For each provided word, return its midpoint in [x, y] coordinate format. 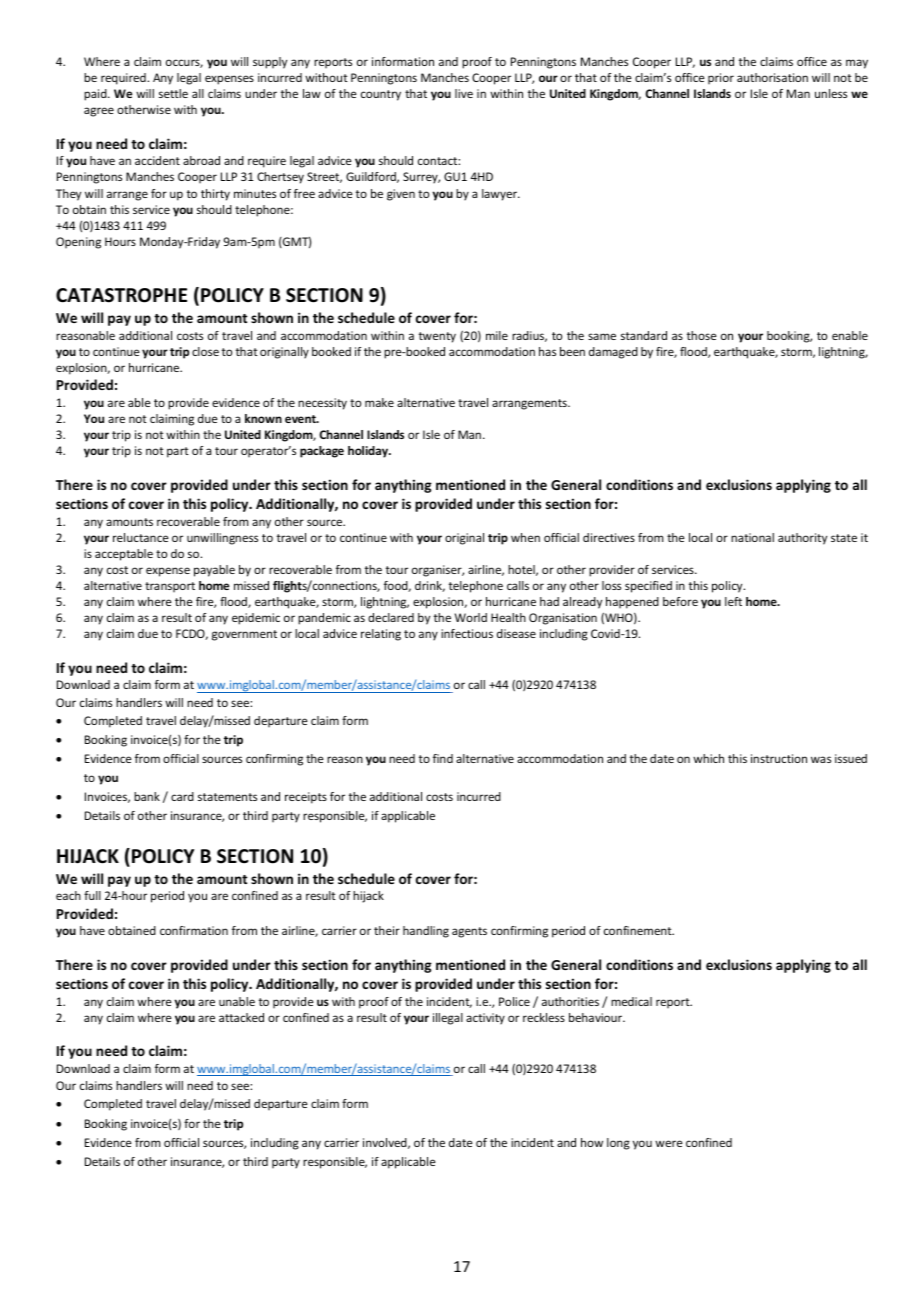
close [205, 351]
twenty [437, 337]
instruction [779, 758]
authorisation [772, 77]
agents [469, 932]
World [471, 617]
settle [173, 93]
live [464, 93]
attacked [241, 1017]
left [733, 601]
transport [170, 587]
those [702, 335]
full [92, 895]
